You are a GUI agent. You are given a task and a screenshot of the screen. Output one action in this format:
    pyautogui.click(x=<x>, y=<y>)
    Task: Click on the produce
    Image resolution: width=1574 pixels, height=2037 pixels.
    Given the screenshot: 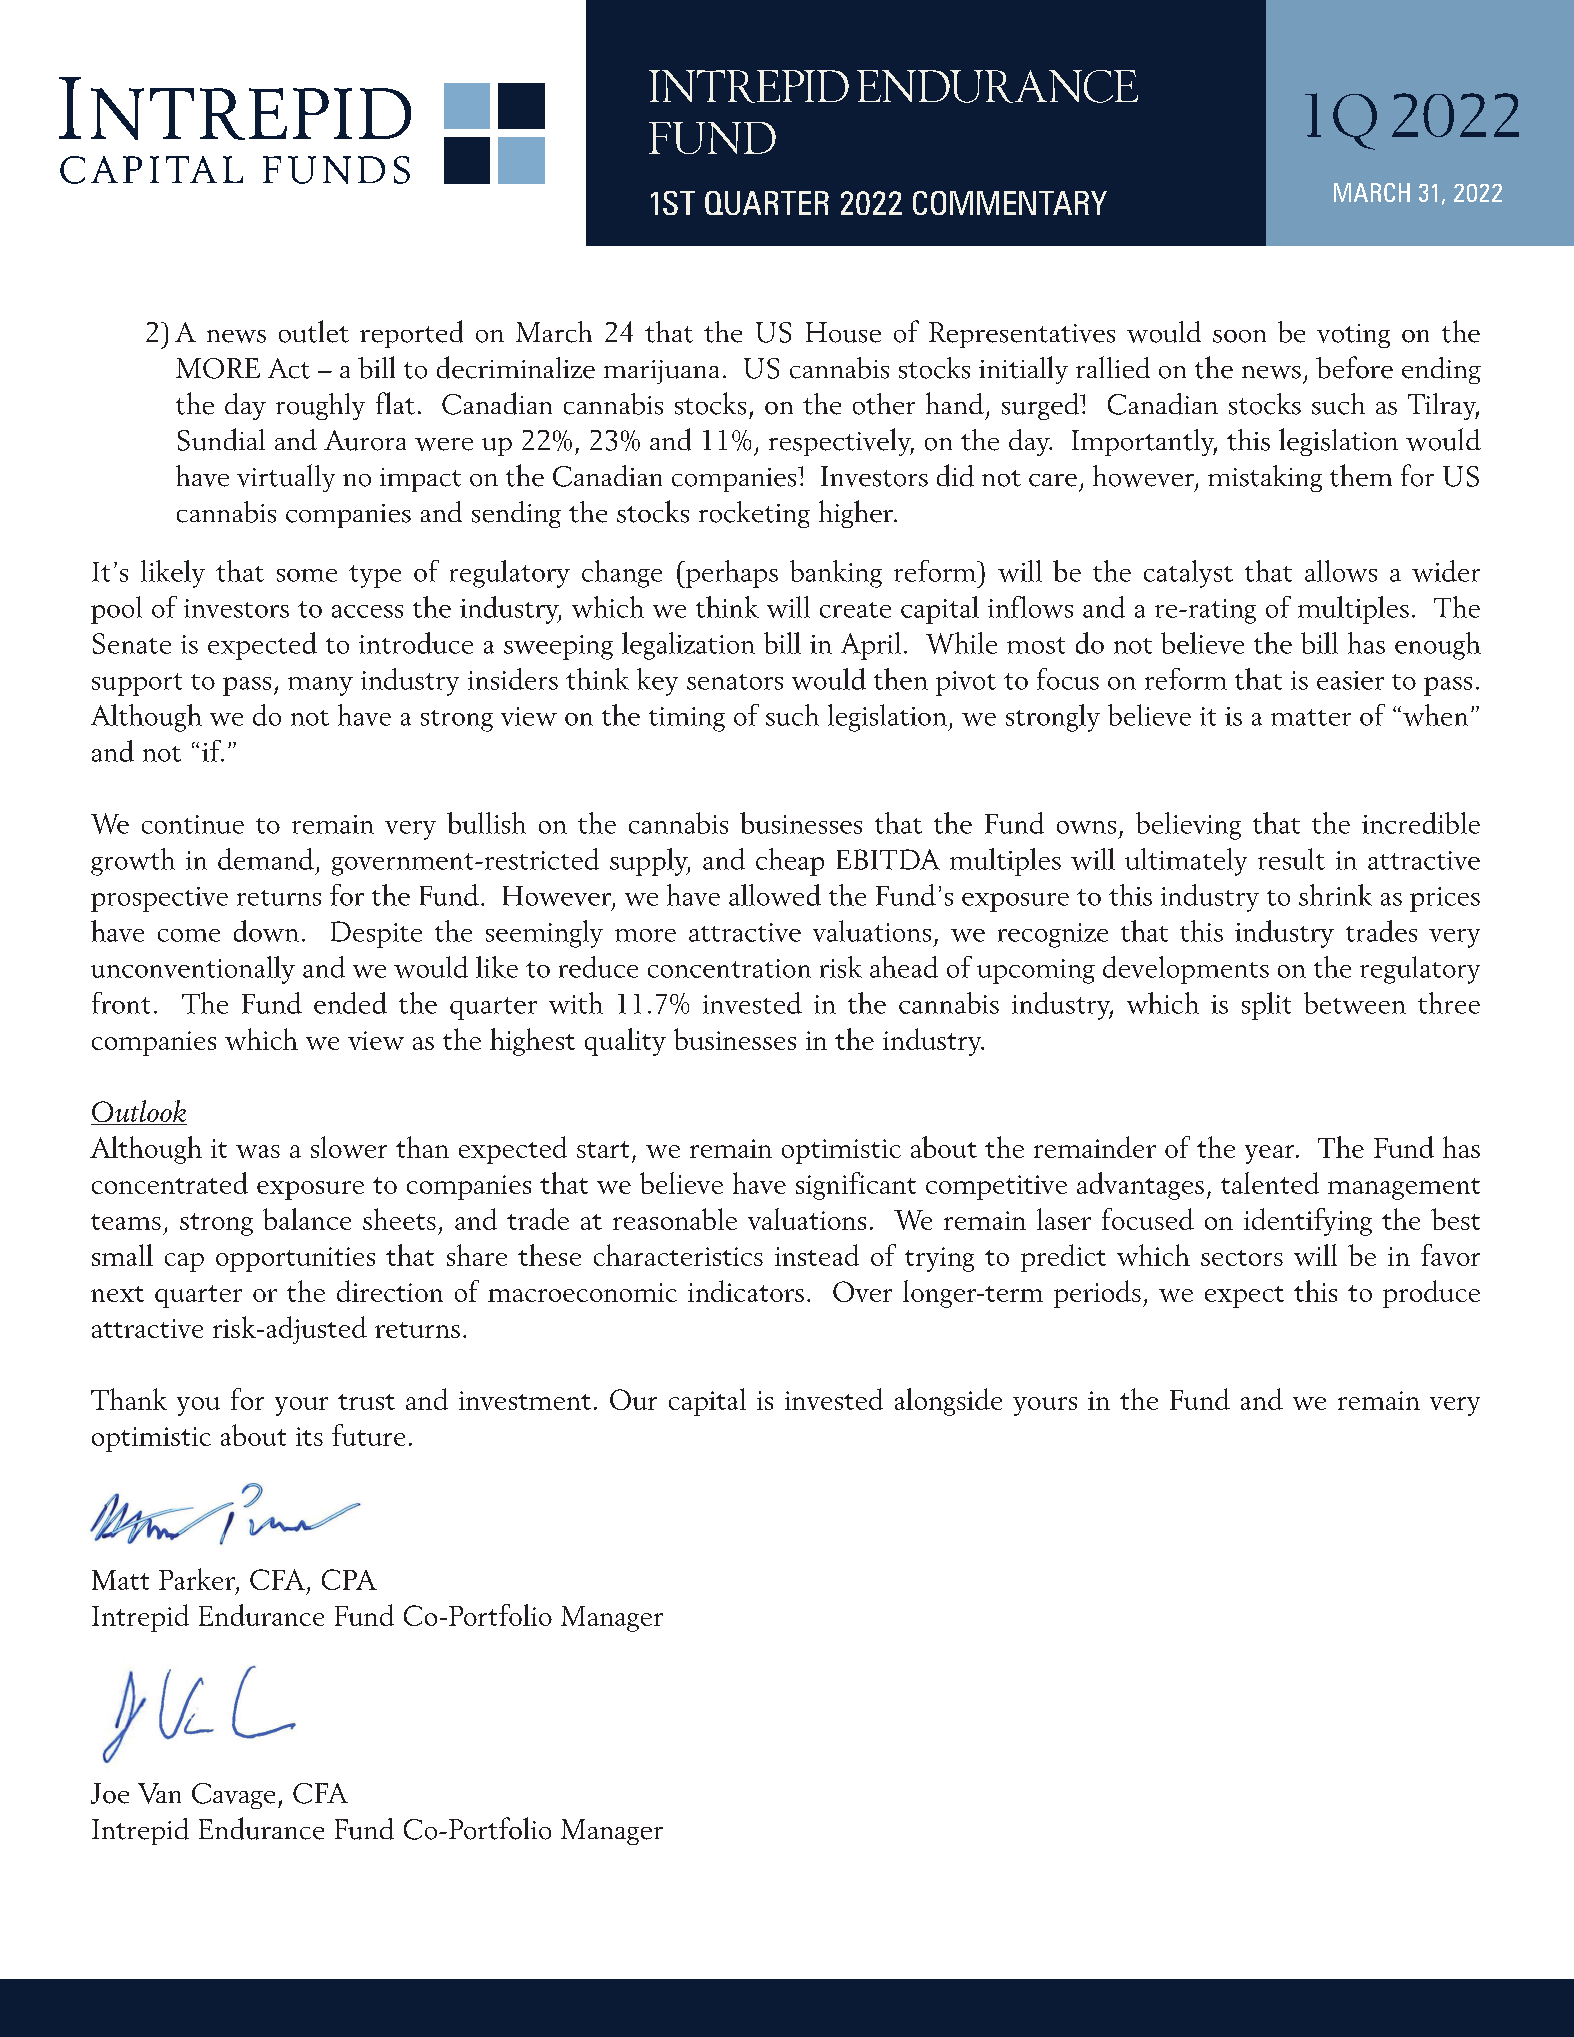 What is the action you would take?
    pyautogui.click(x=1431, y=1294)
